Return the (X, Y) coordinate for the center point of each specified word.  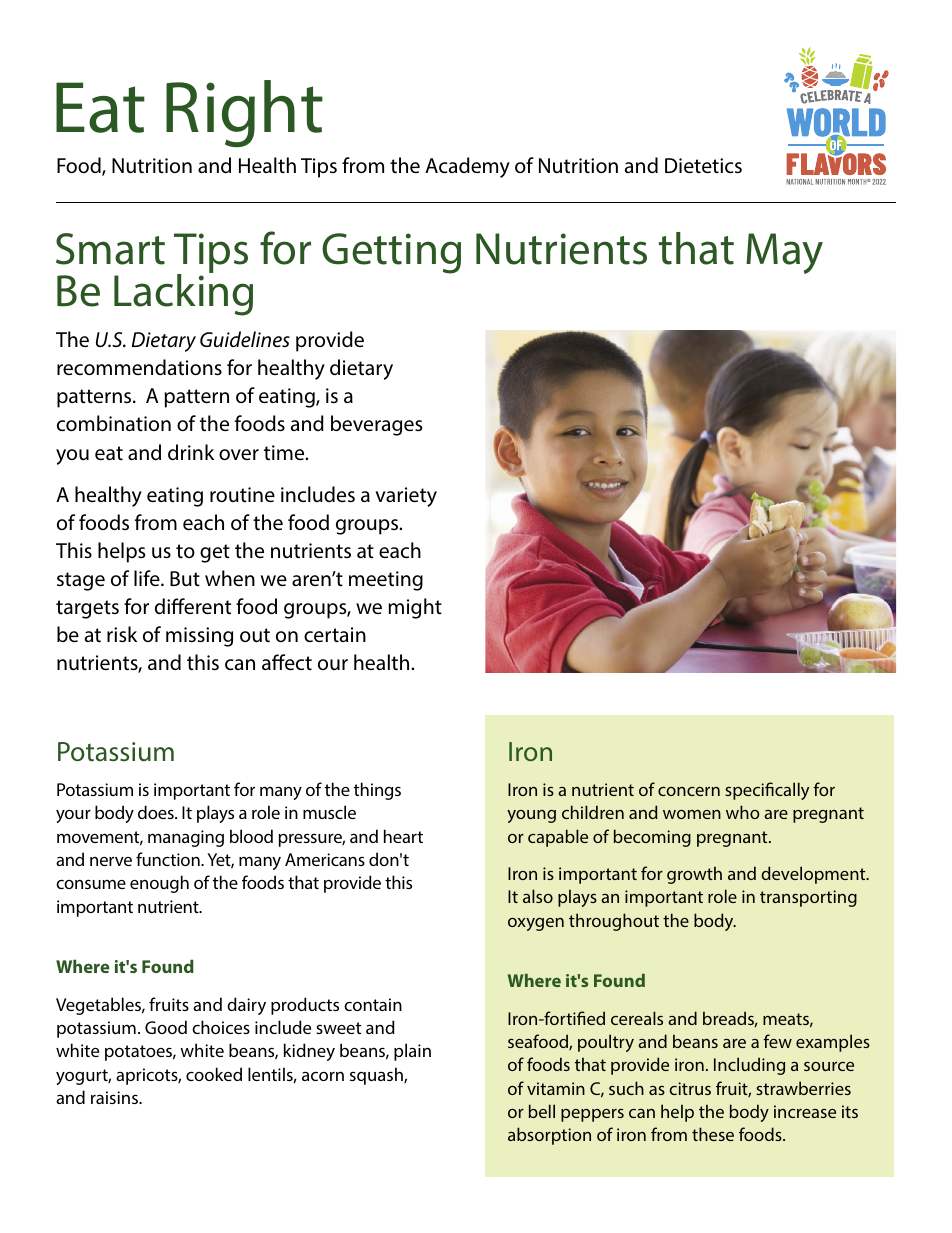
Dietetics (703, 165)
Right (244, 114)
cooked (214, 1074)
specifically (767, 791)
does (157, 812)
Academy (467, 167)
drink (191, 452)
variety (406, 497)
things (377, 791)
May (784, 253)
